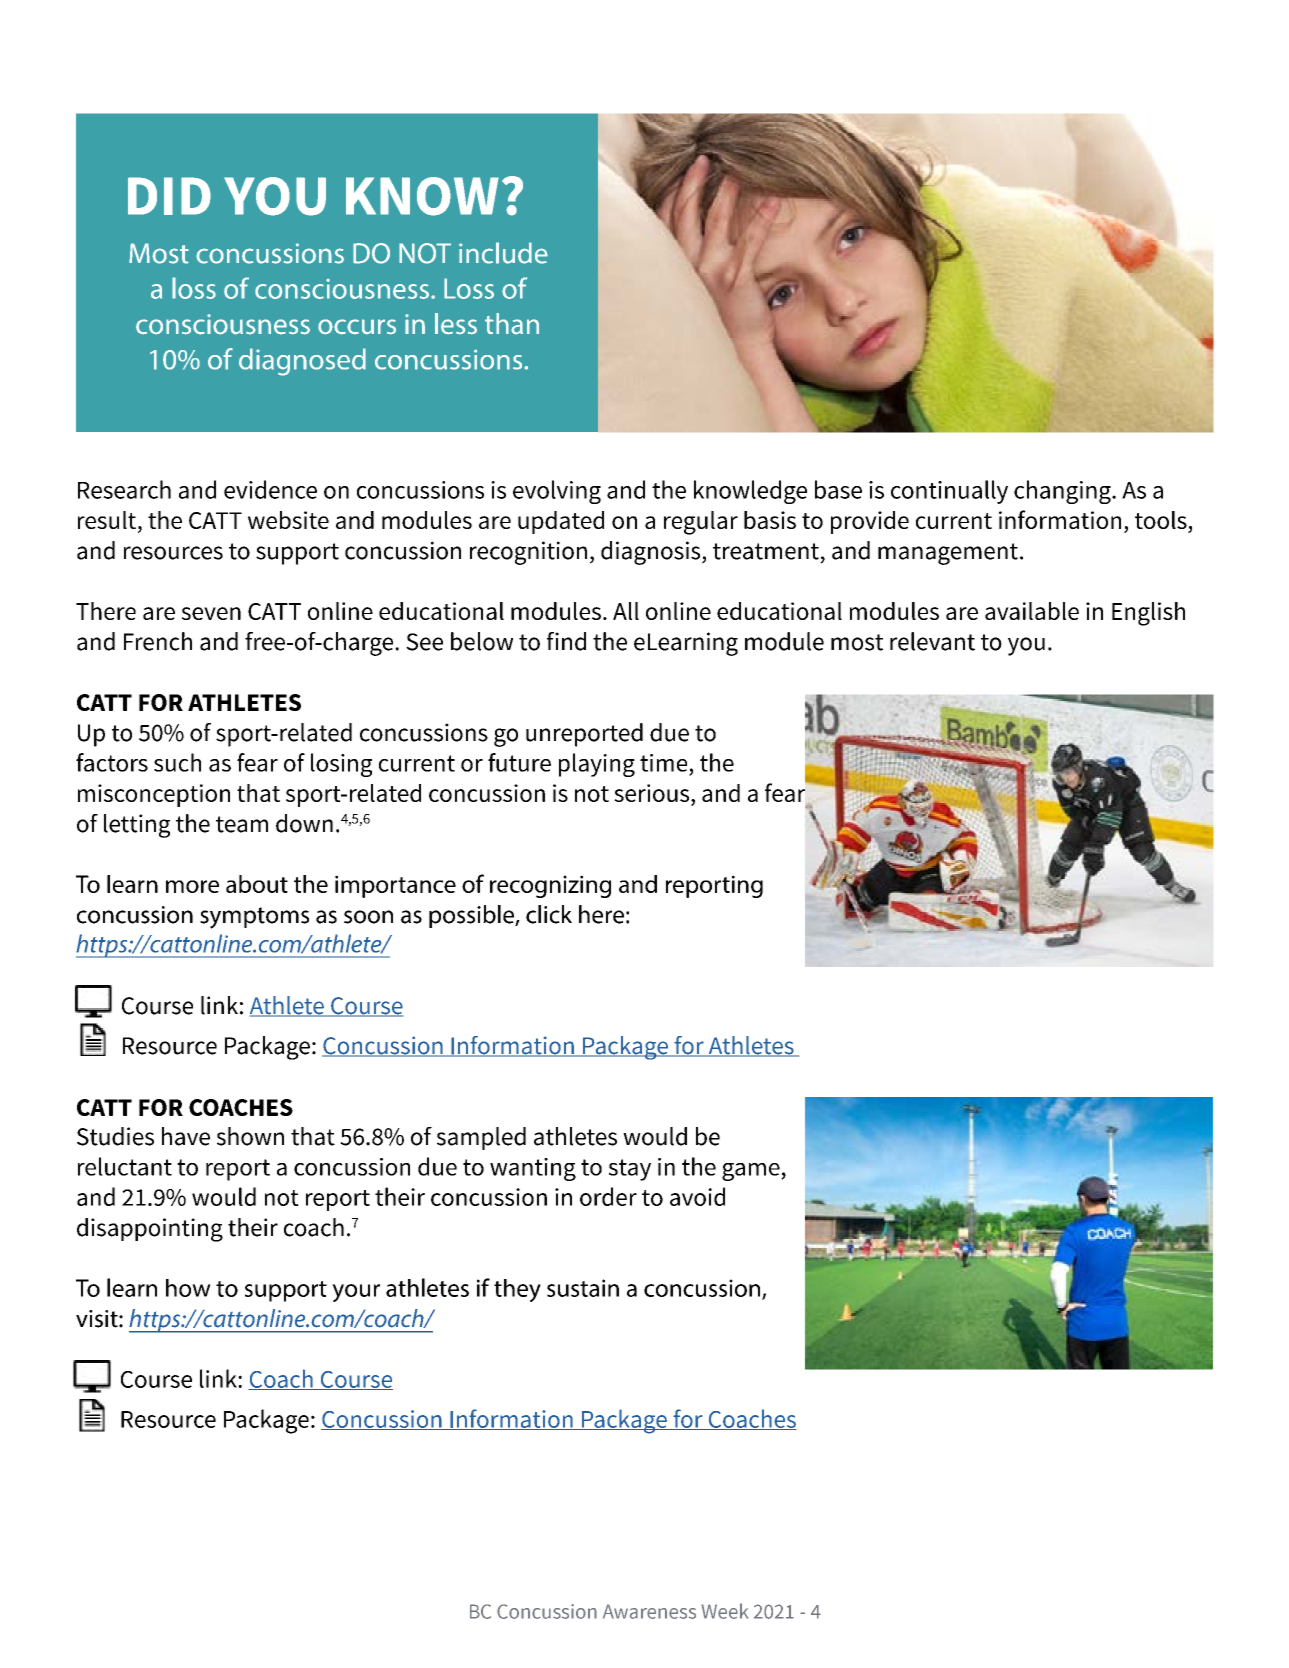  I want to click on DID, so click(169, 196).
